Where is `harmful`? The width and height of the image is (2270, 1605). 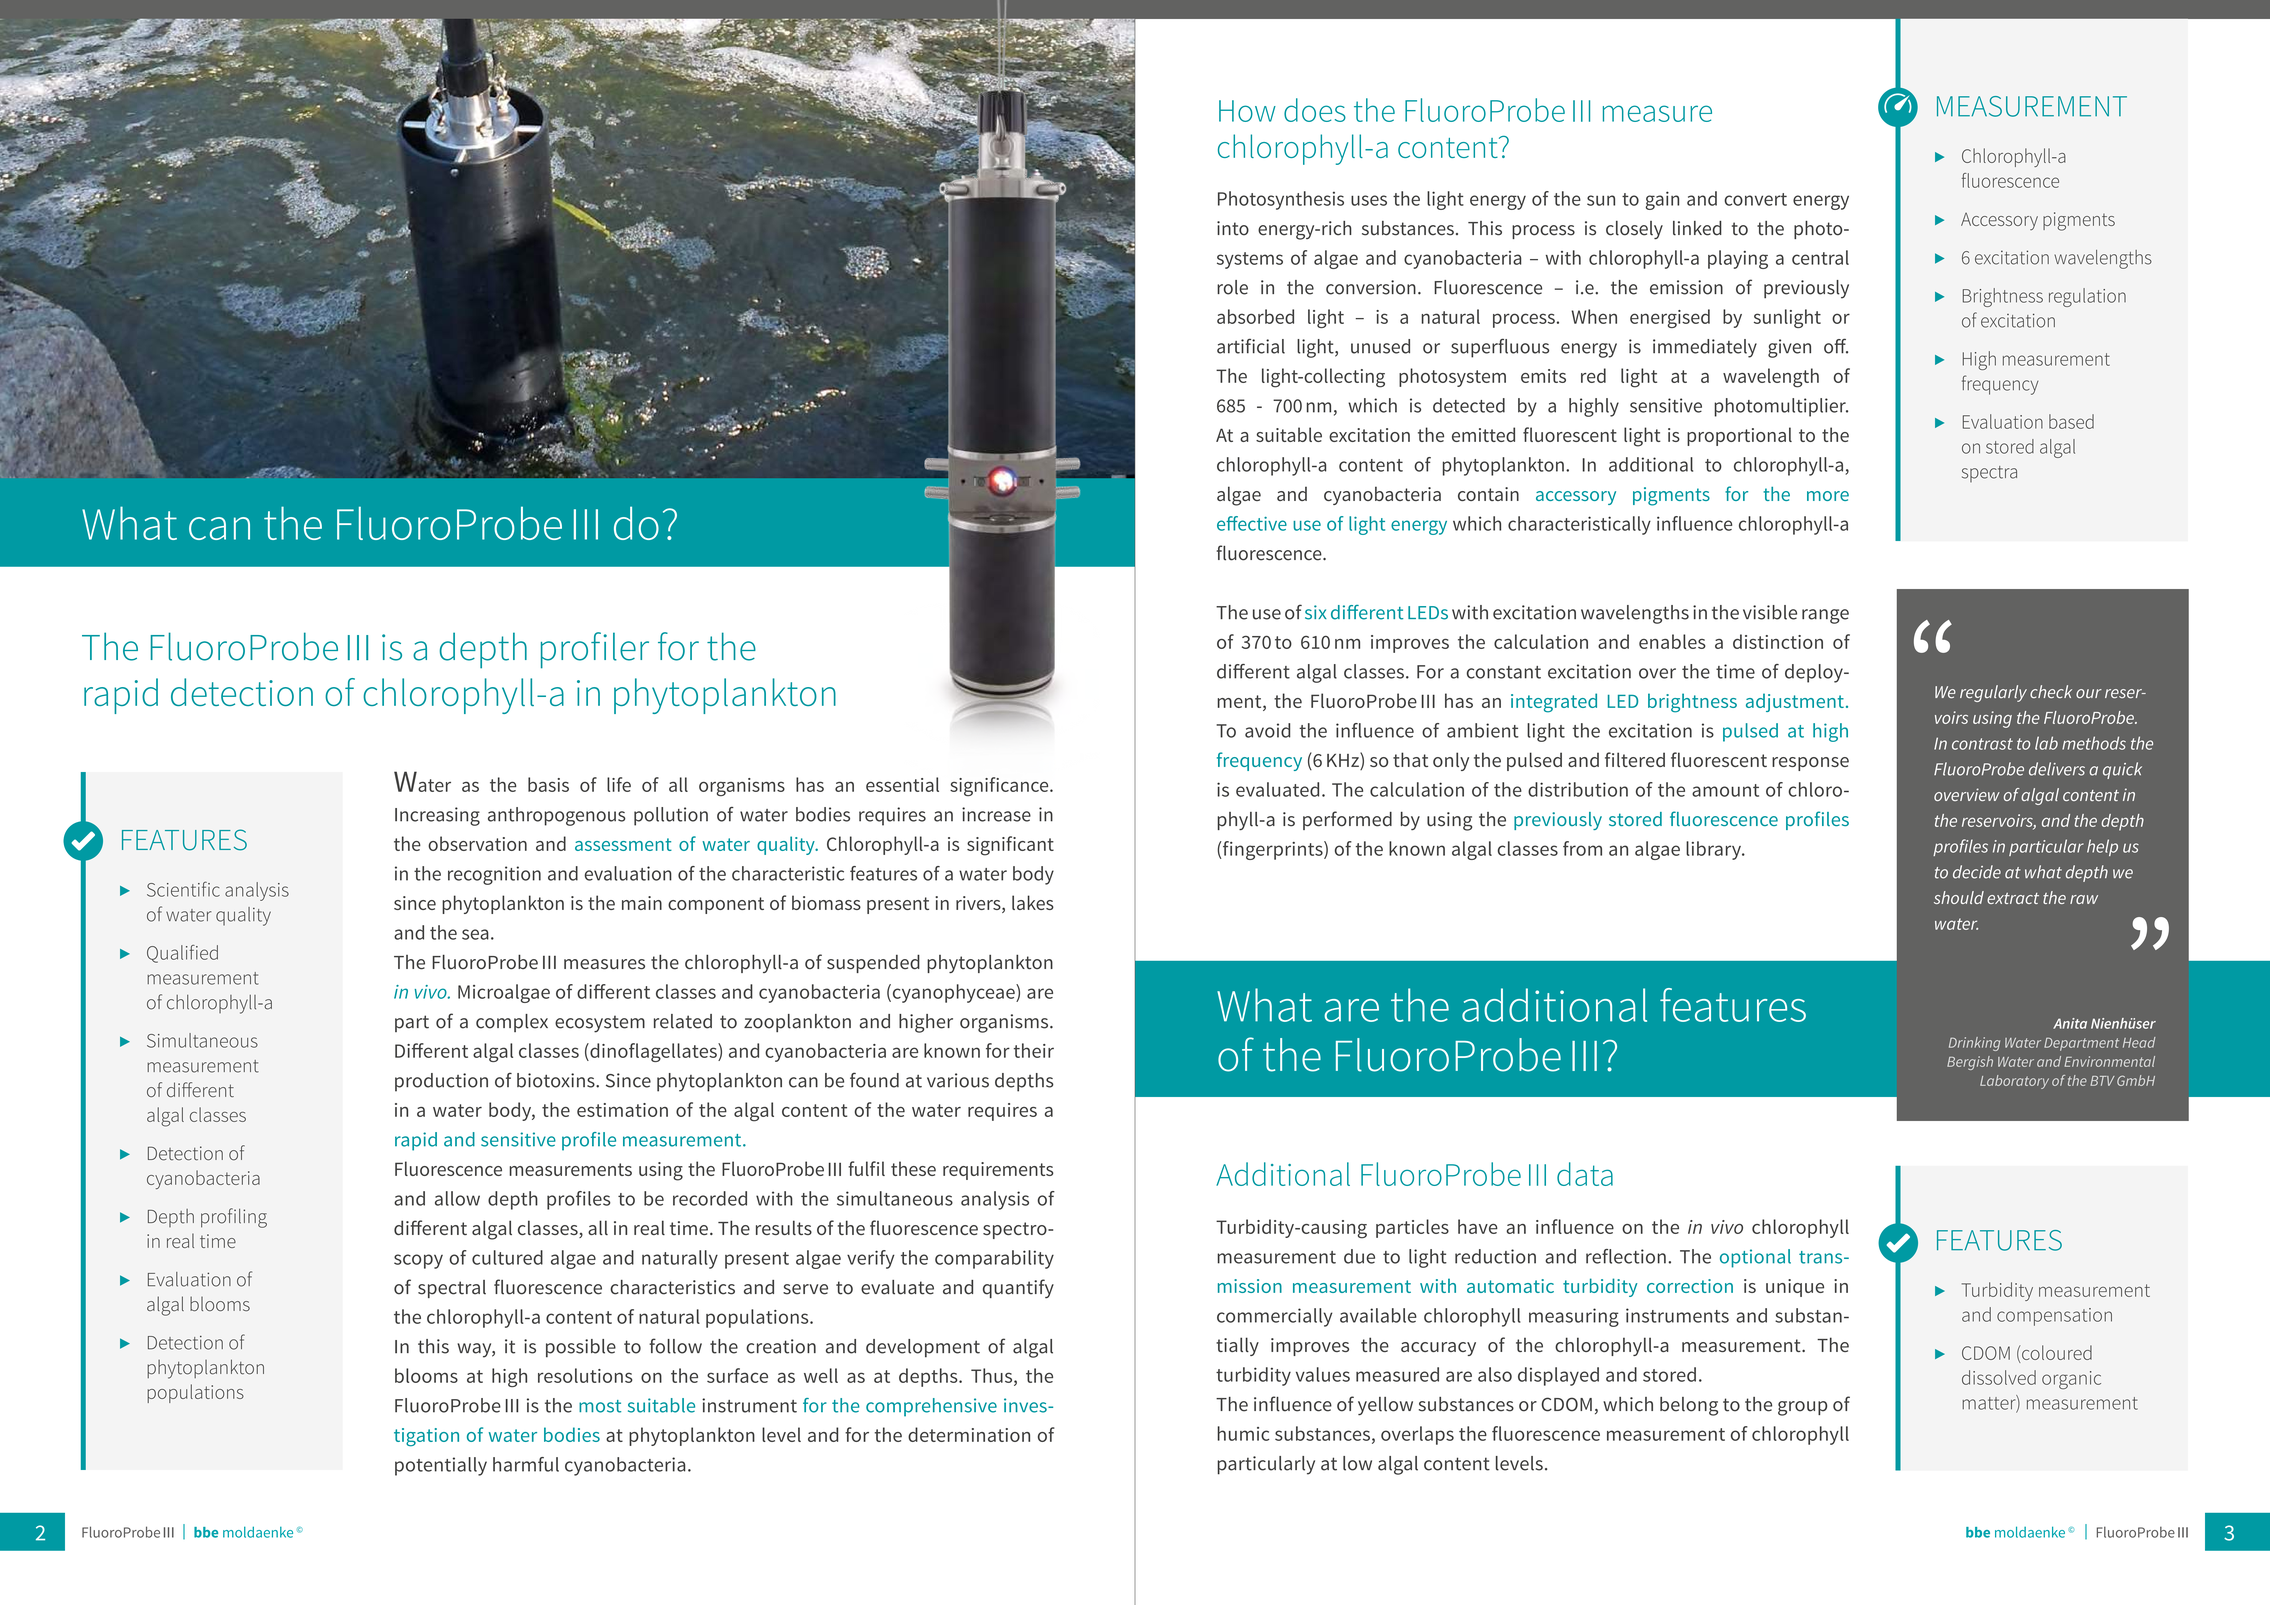
harmful is located at coordinates (526, 1464).
